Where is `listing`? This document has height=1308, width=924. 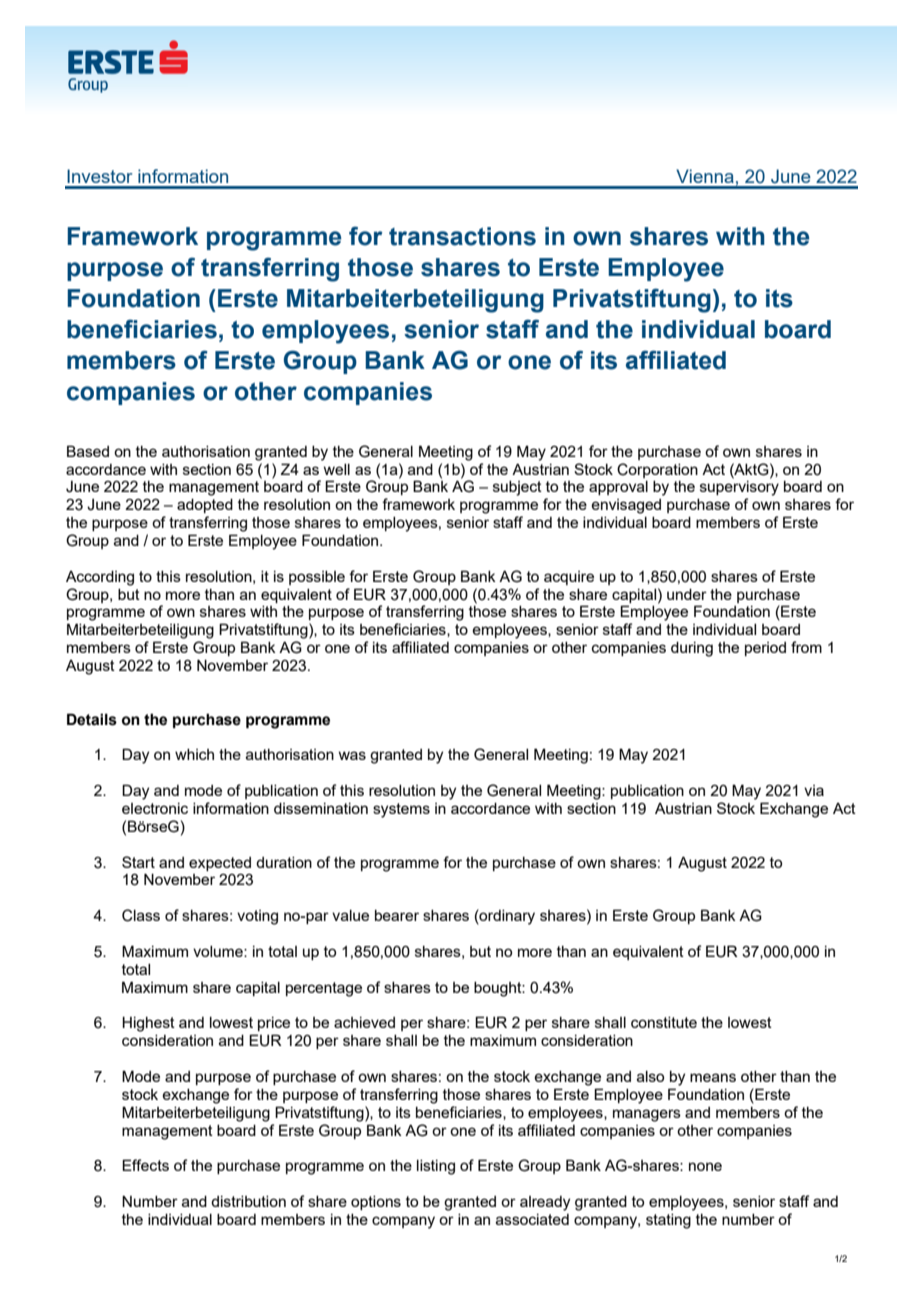
listing is located at coordinates (436, 1167).
